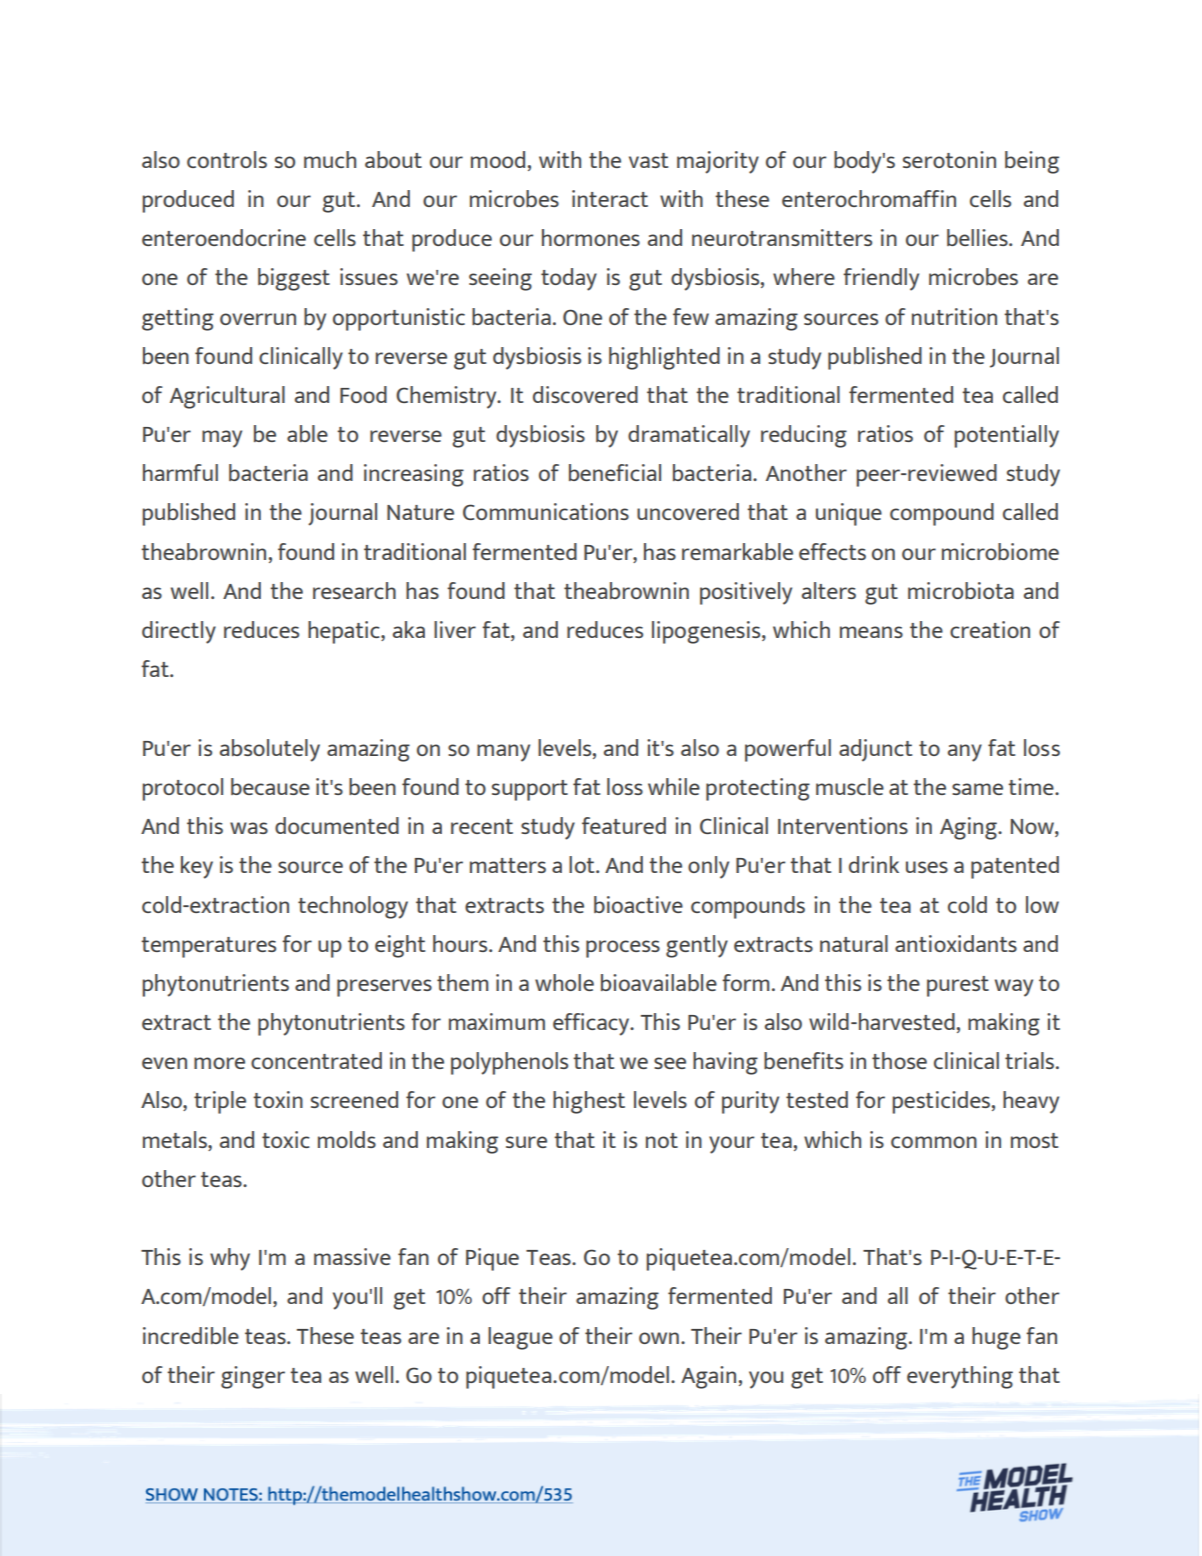 The image size is (1202, 1556). Describe the element at coordinates (222, 439) in the document. I see `may` at that location.
